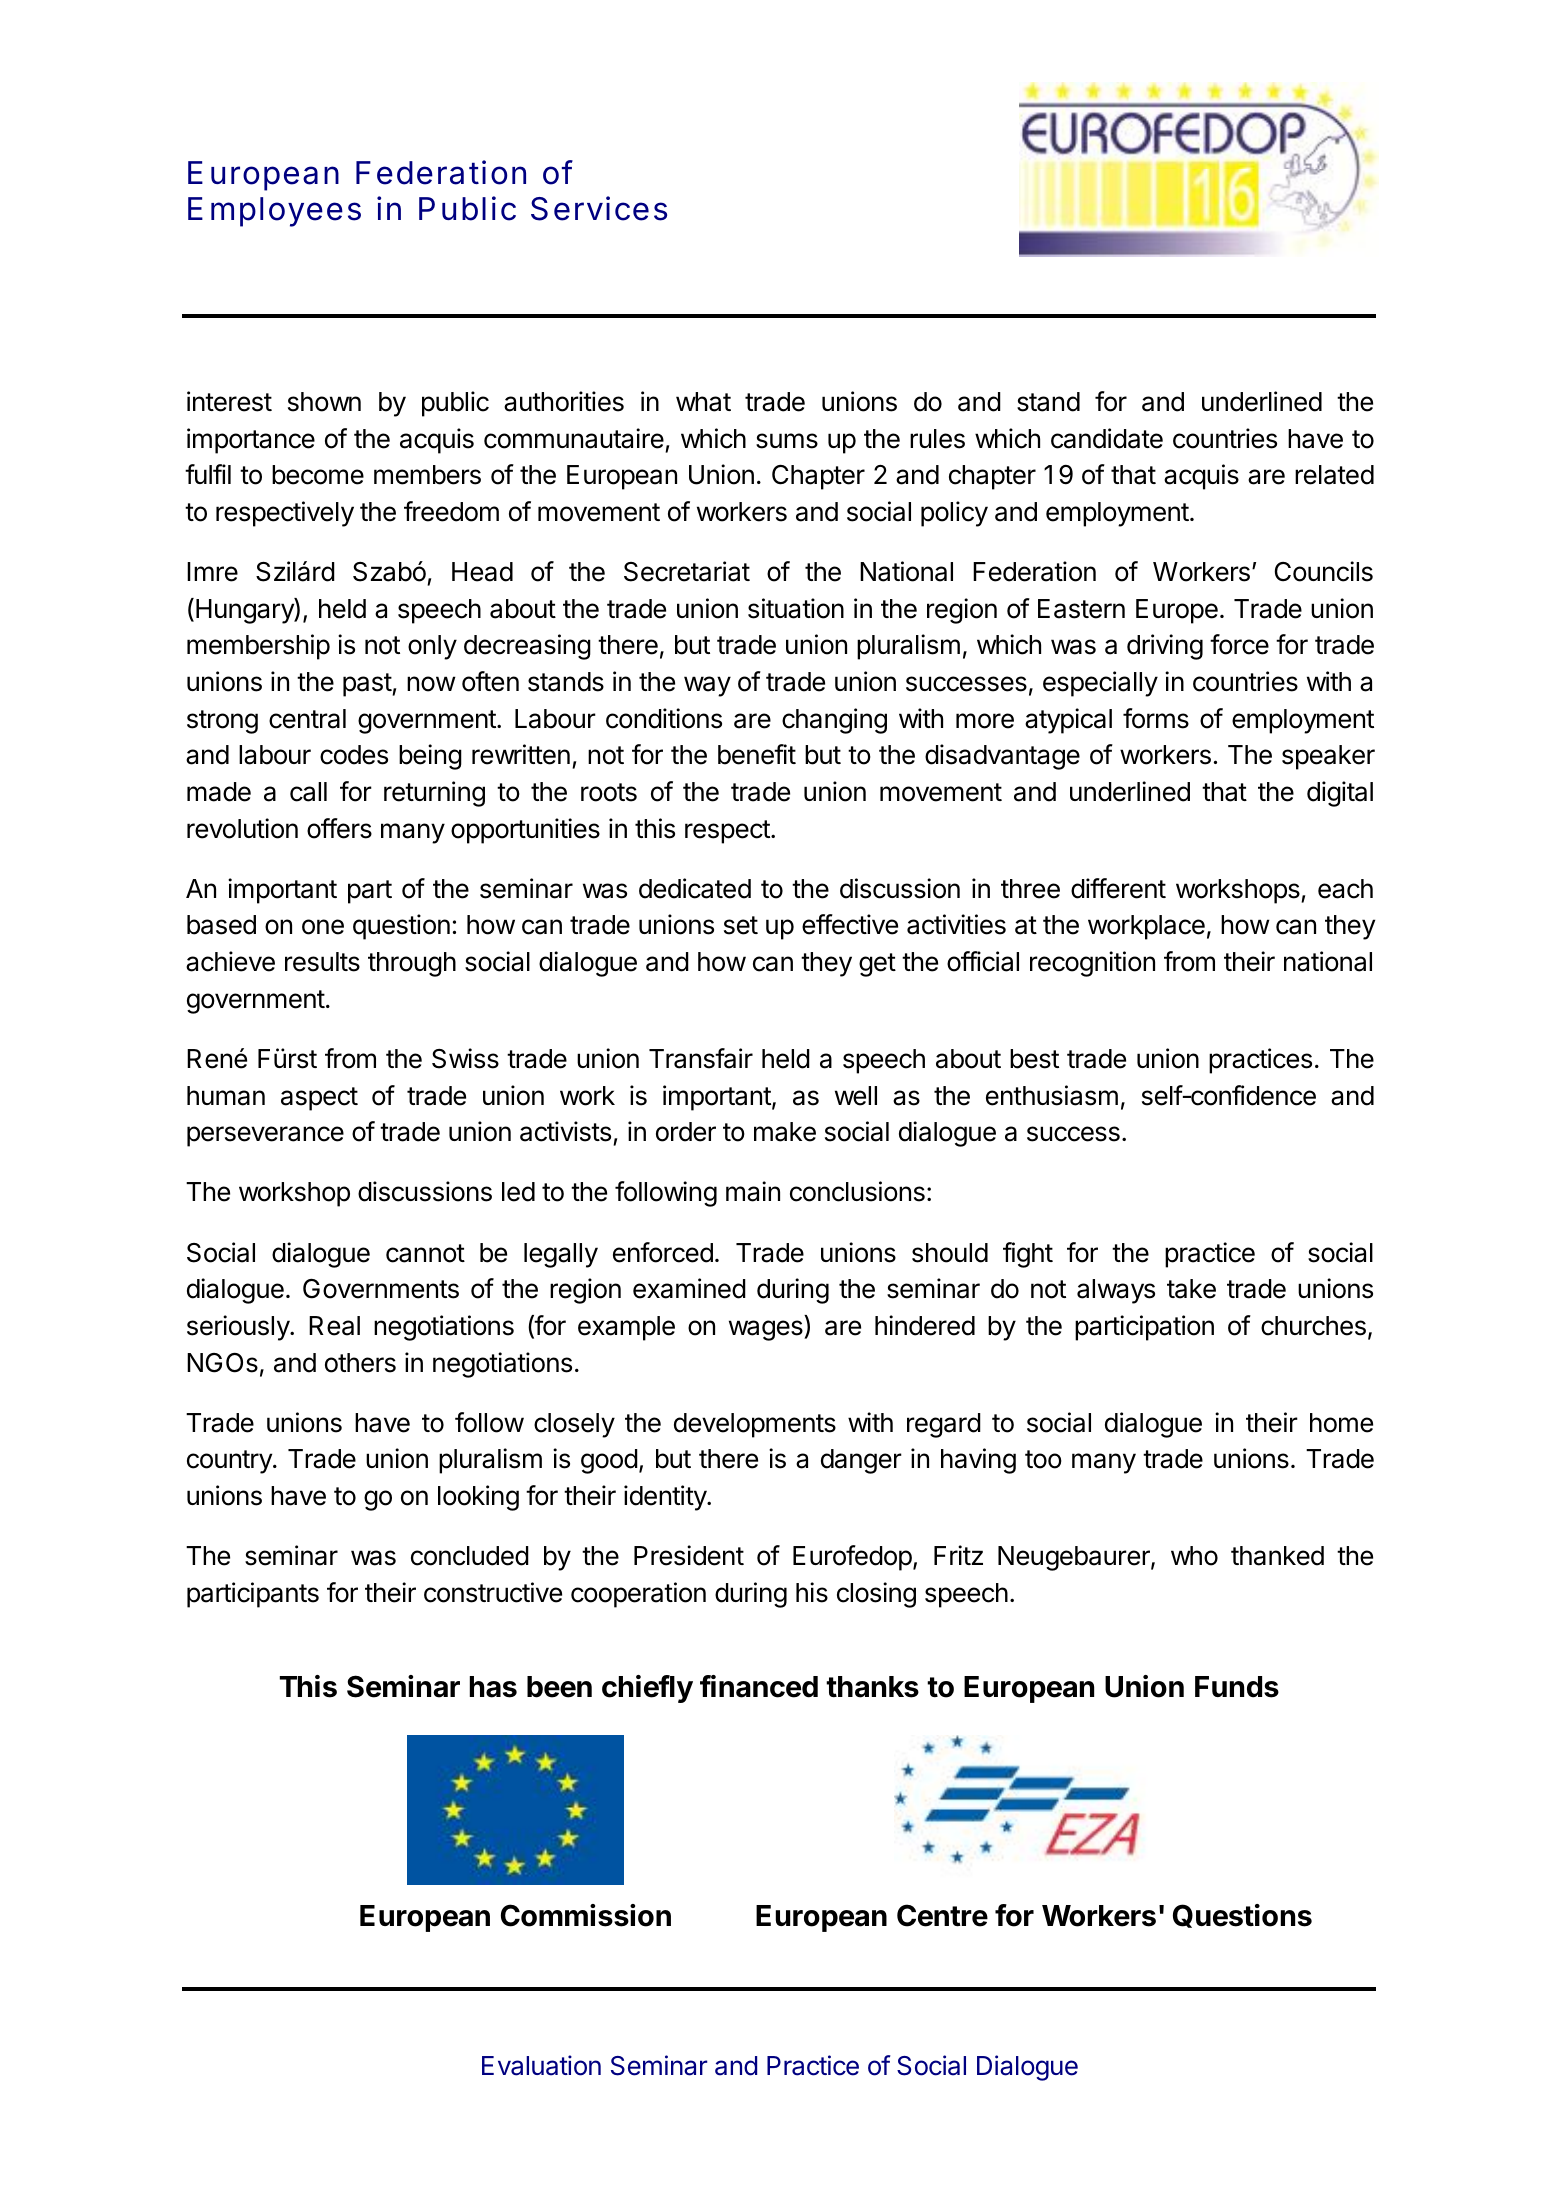 This document has width=1557, height=2204. Describe the element at coordinates (274, 212) in the document. I see `Employees` at that location.
